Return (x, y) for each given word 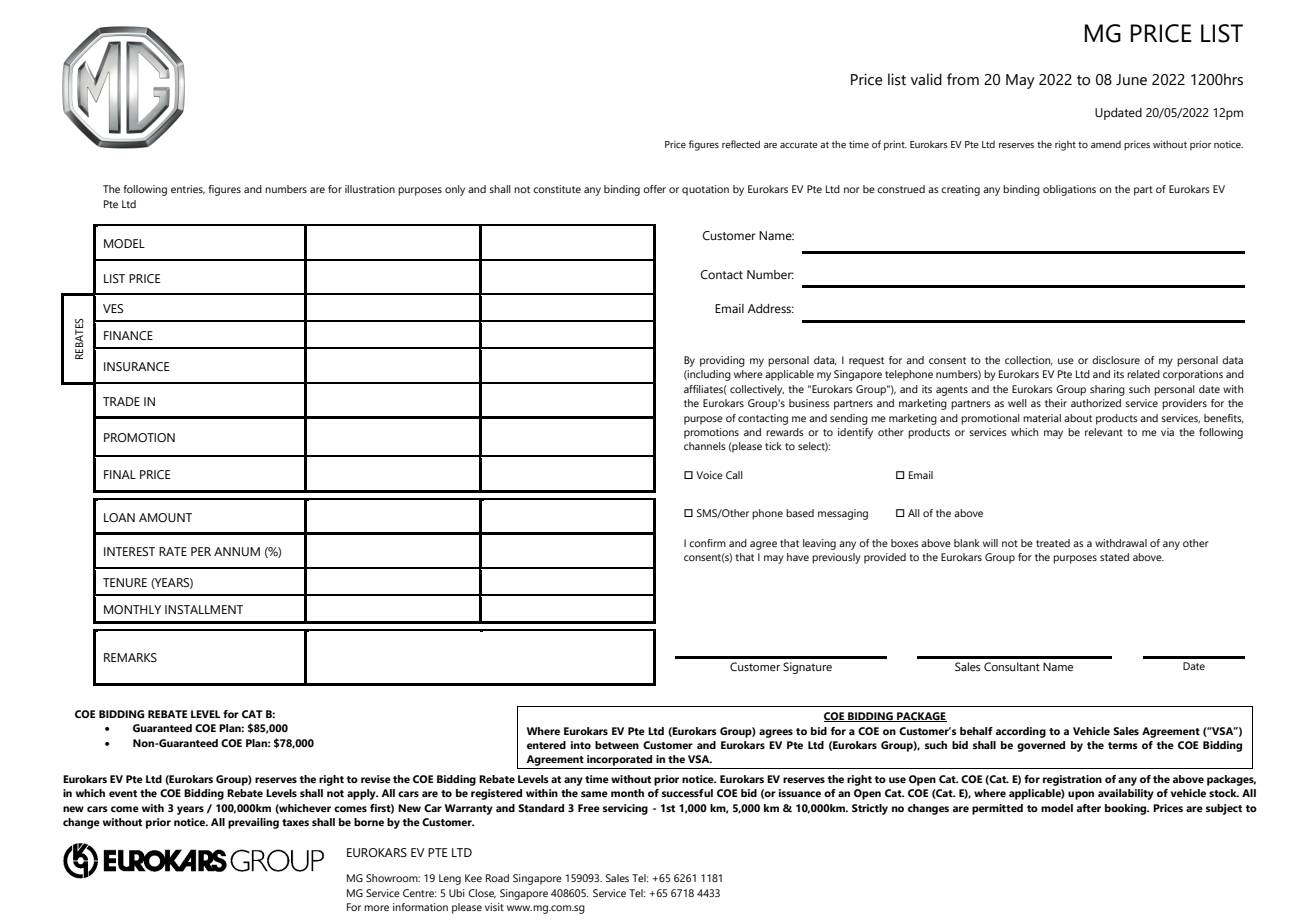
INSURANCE (137, 366)
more (376, 908)
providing (722, 361)
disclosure (1116, 360)
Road (497, 878)
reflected (741, 144)
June (1131, 80)
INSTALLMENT (204, 609)
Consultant (1012, 666)
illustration (370, 189)
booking (1127, 809)
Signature (807, 668)
